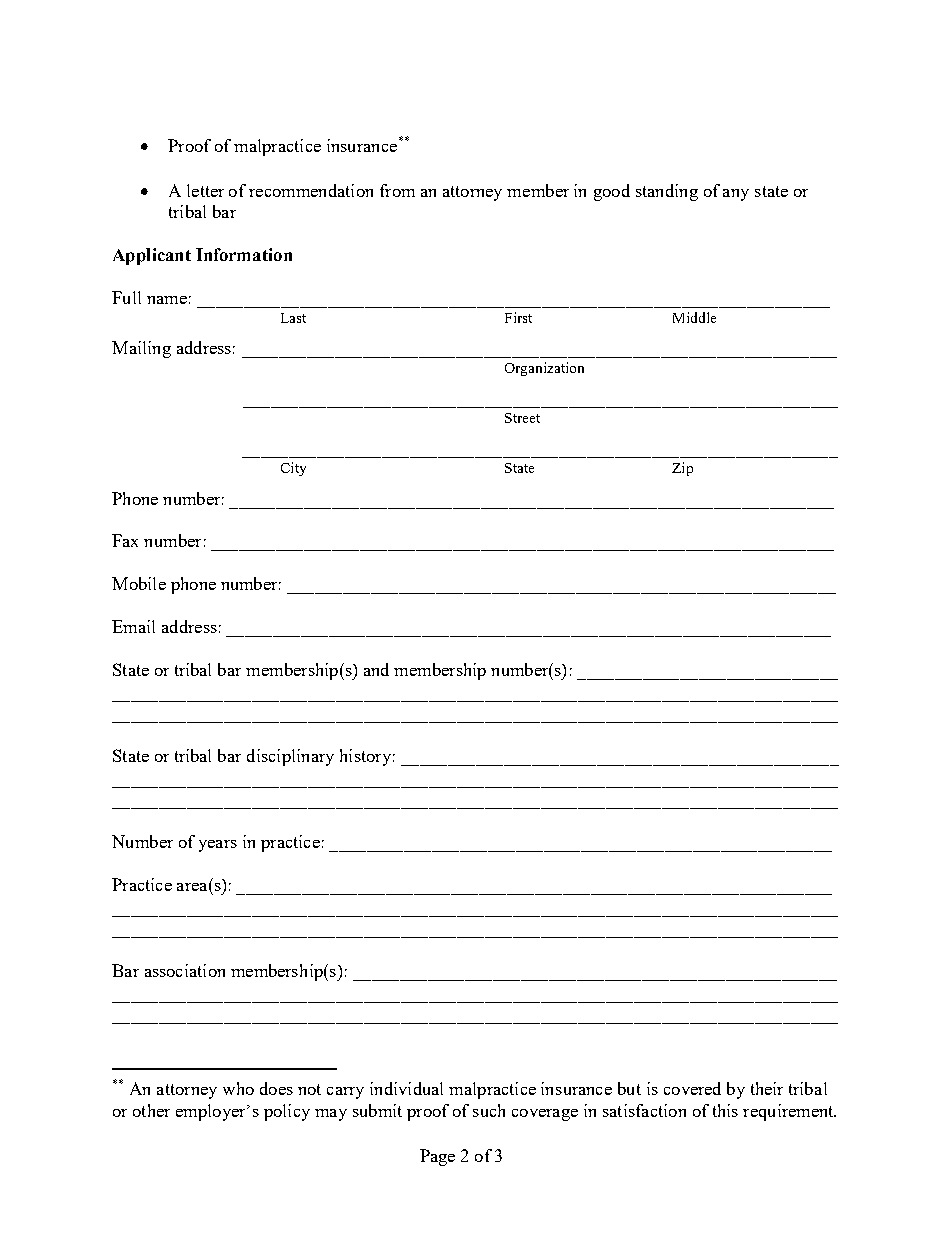  I want to click on disciplinary, so click(290, 757).
